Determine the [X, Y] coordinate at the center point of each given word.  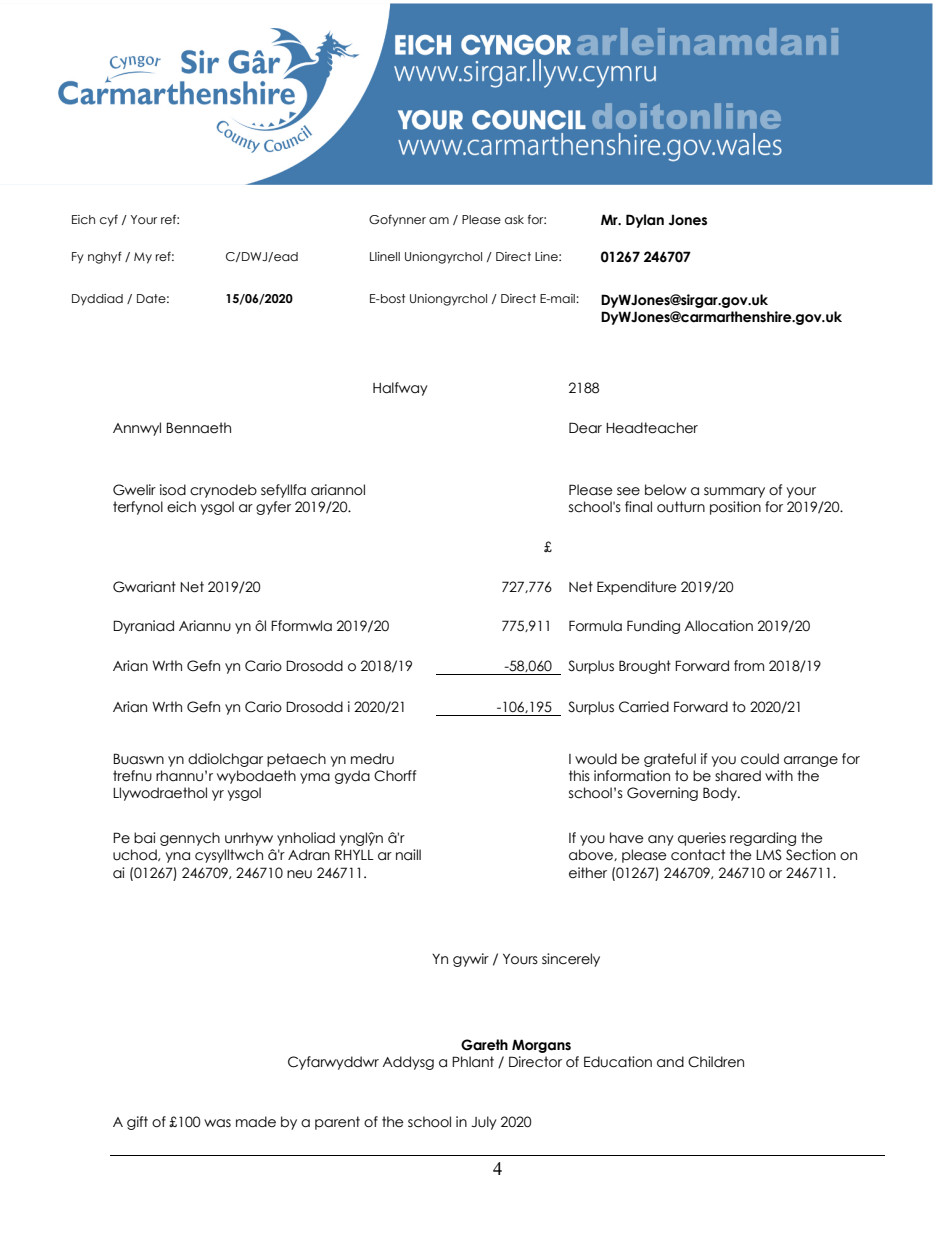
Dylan [645, 221]
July [484, 1123]
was [217, 1123]
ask [514, 219]
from [749, 665]
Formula [595, 626]
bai [144, 838]
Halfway [400, 389]
